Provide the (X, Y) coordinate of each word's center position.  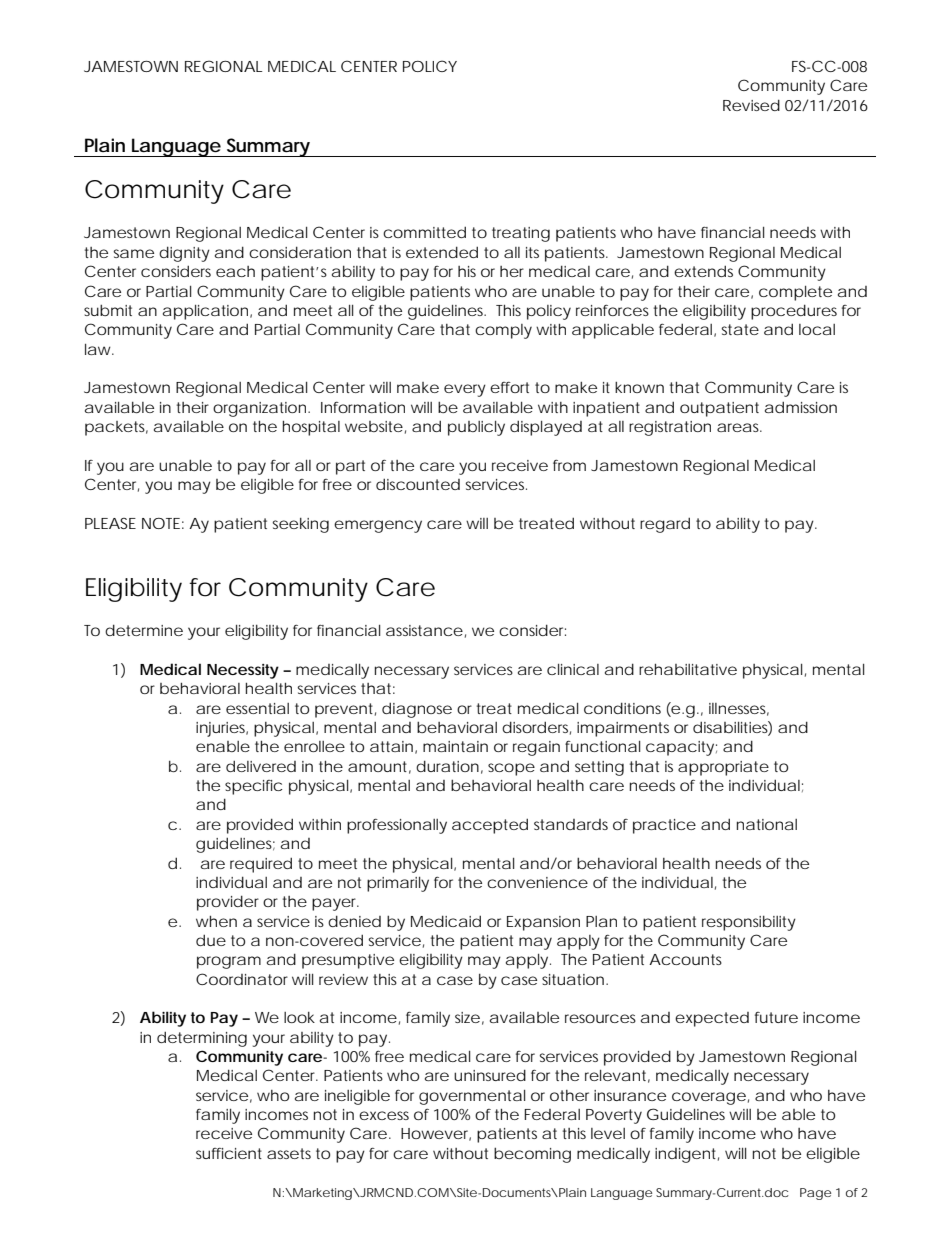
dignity (184, 254)
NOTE (161, 523)
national (767, 824)
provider (228, 903)
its (532, 252)
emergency (378, 526)
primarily (398, 884)
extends (703, 271)
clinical (573, 669)
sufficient (229, 1153)
